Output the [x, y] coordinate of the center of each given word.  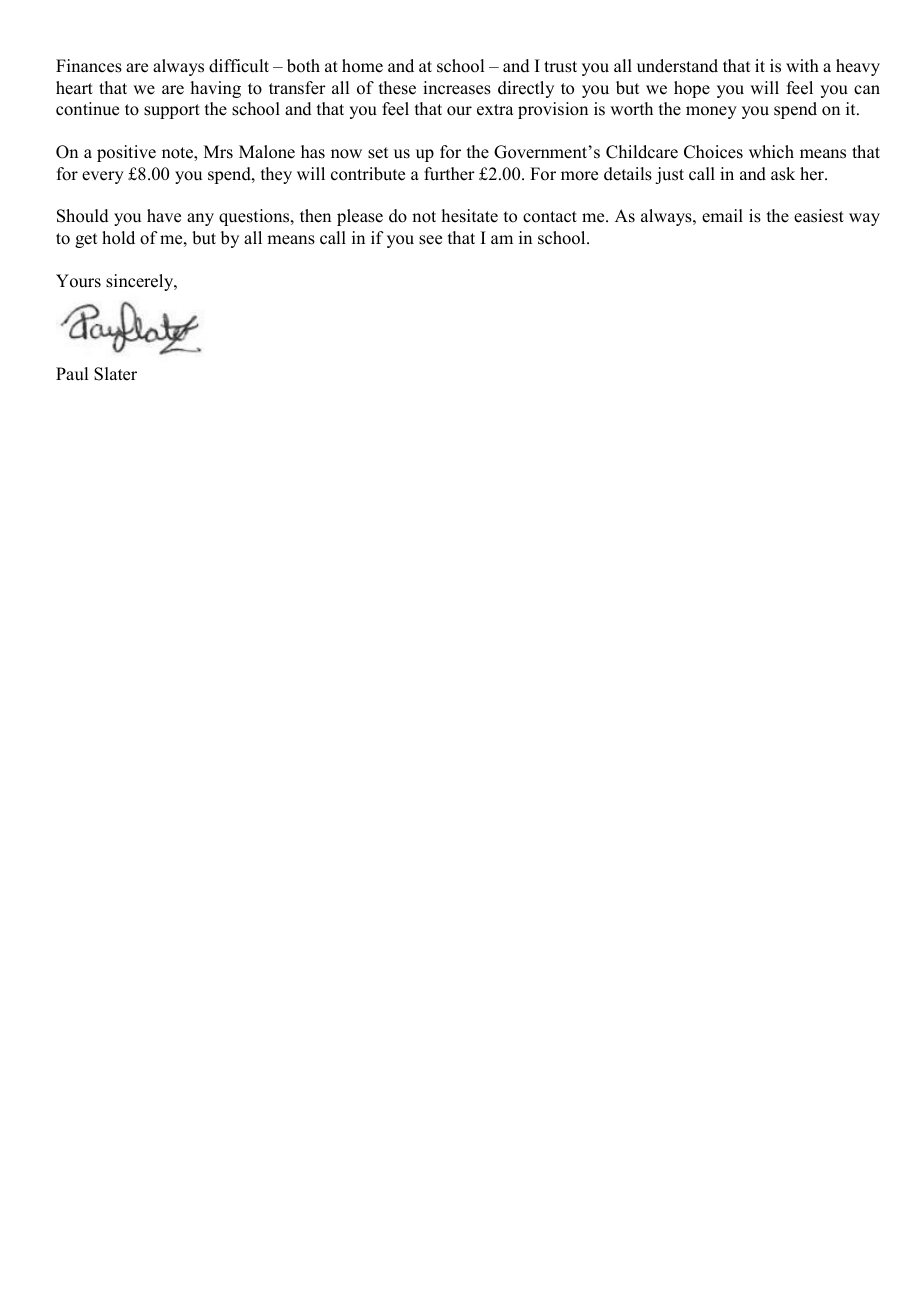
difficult [239, 66]
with [802, 65]
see [430, 240]
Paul [72, 374]
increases [457, 88]
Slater [115, 374]
